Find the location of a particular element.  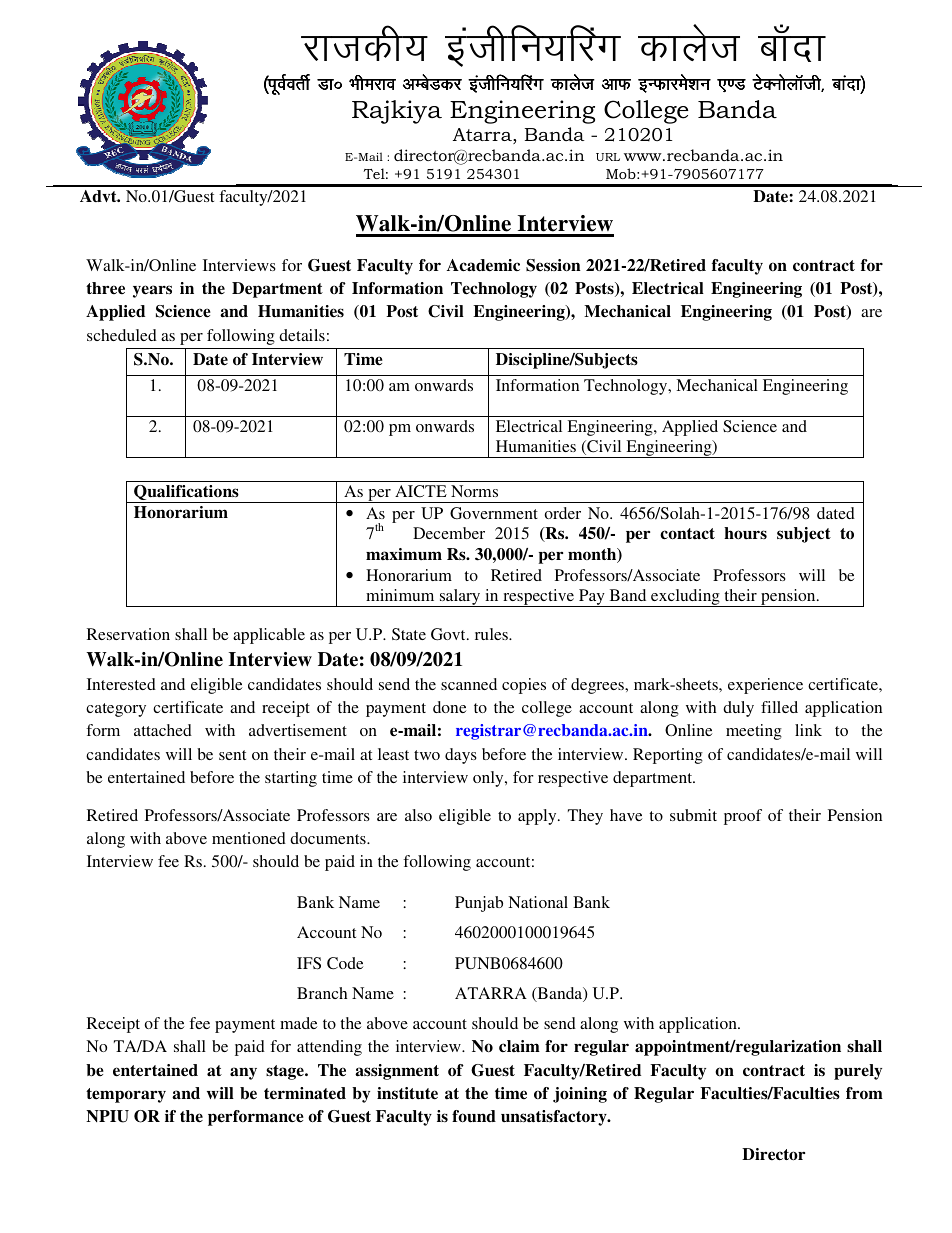

Norms is located at coordinates (474, 491).
